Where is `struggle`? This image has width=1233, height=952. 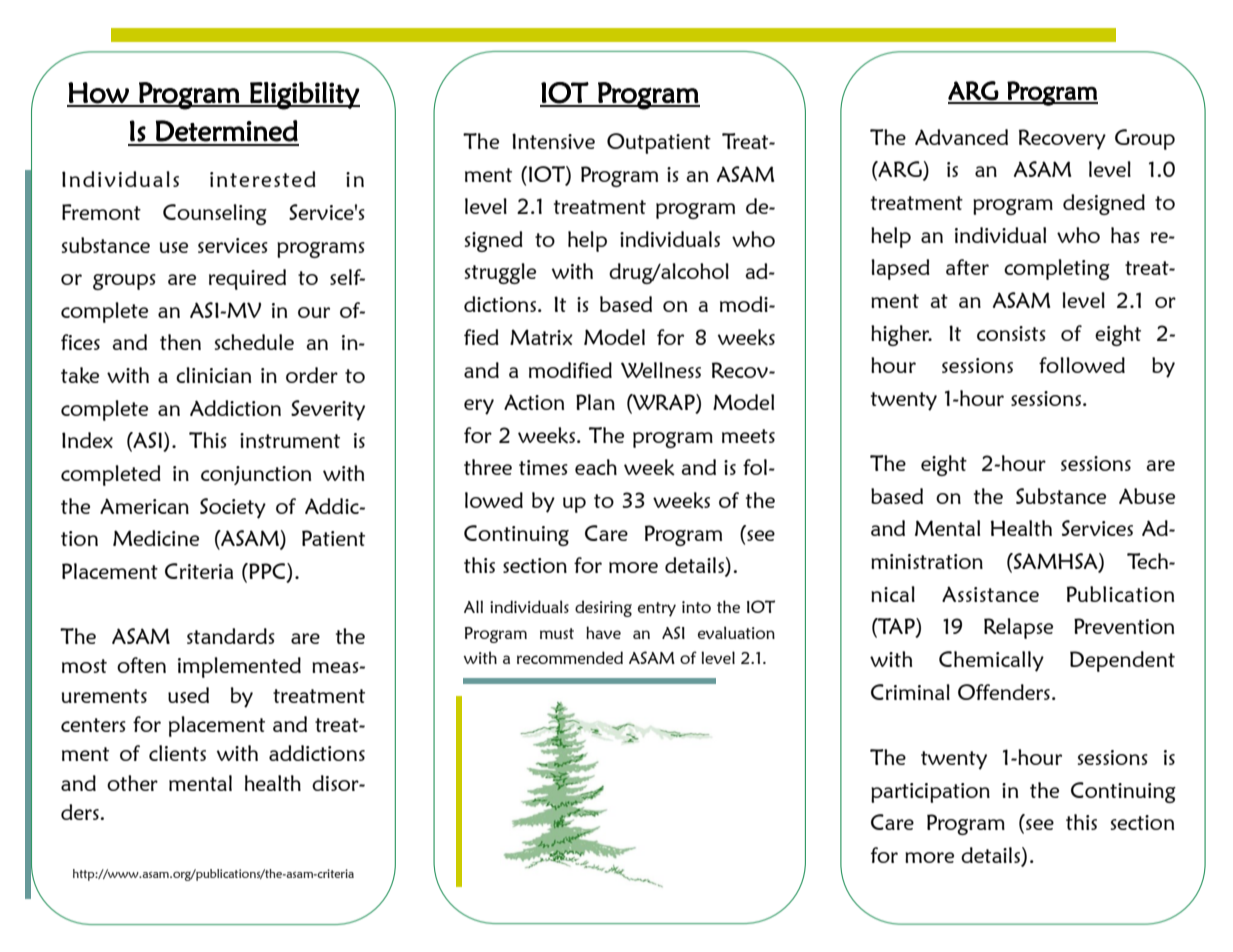 struggle is located at coordinates (500, 273).
